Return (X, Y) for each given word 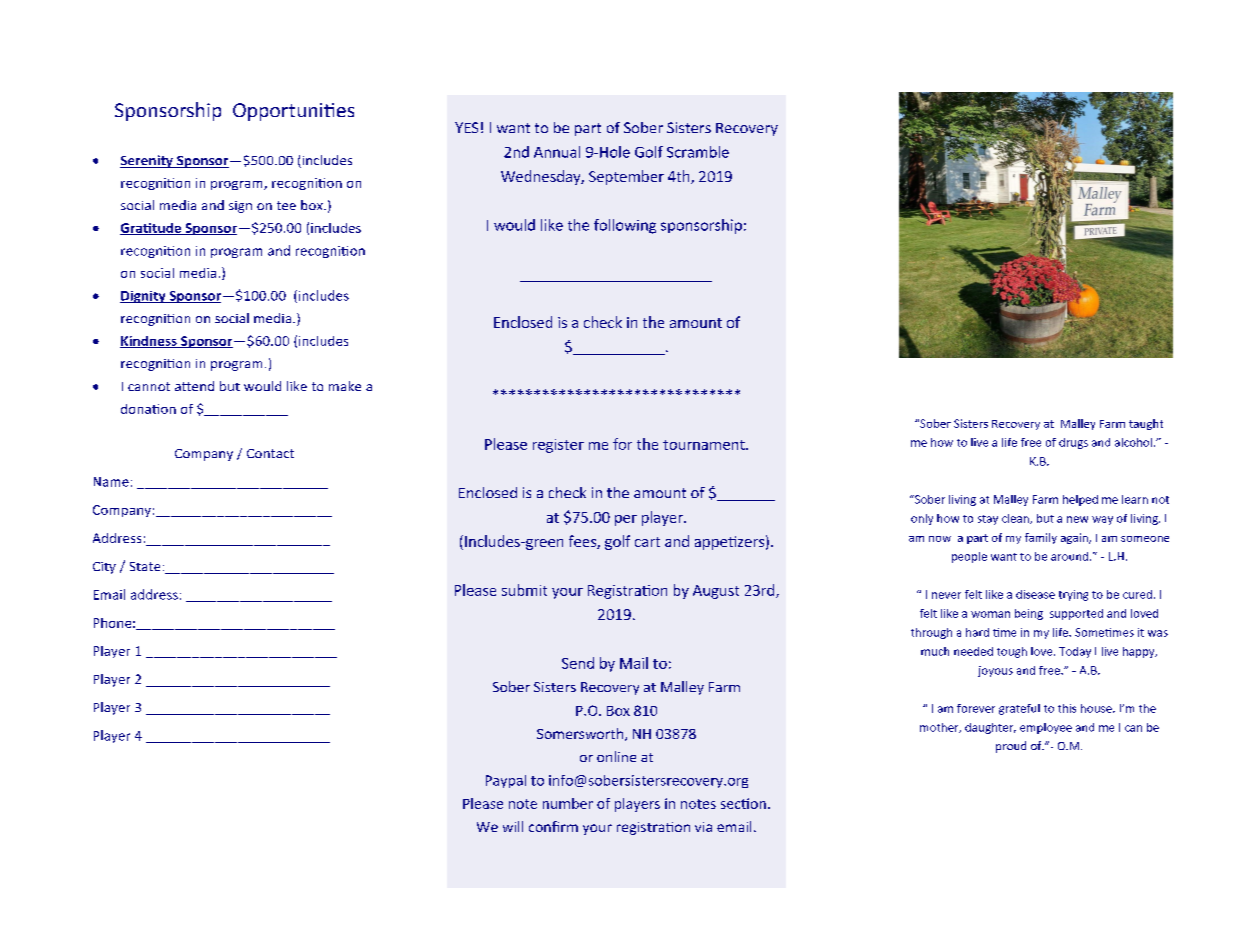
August (716, 592)
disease (1035, 594)
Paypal (506, 781)
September (626, 177)
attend (194, 386)
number (568, 803)
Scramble (698, 152)
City (104, 568)
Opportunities (293, 112)
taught (1146, 424)
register (558, 446)
